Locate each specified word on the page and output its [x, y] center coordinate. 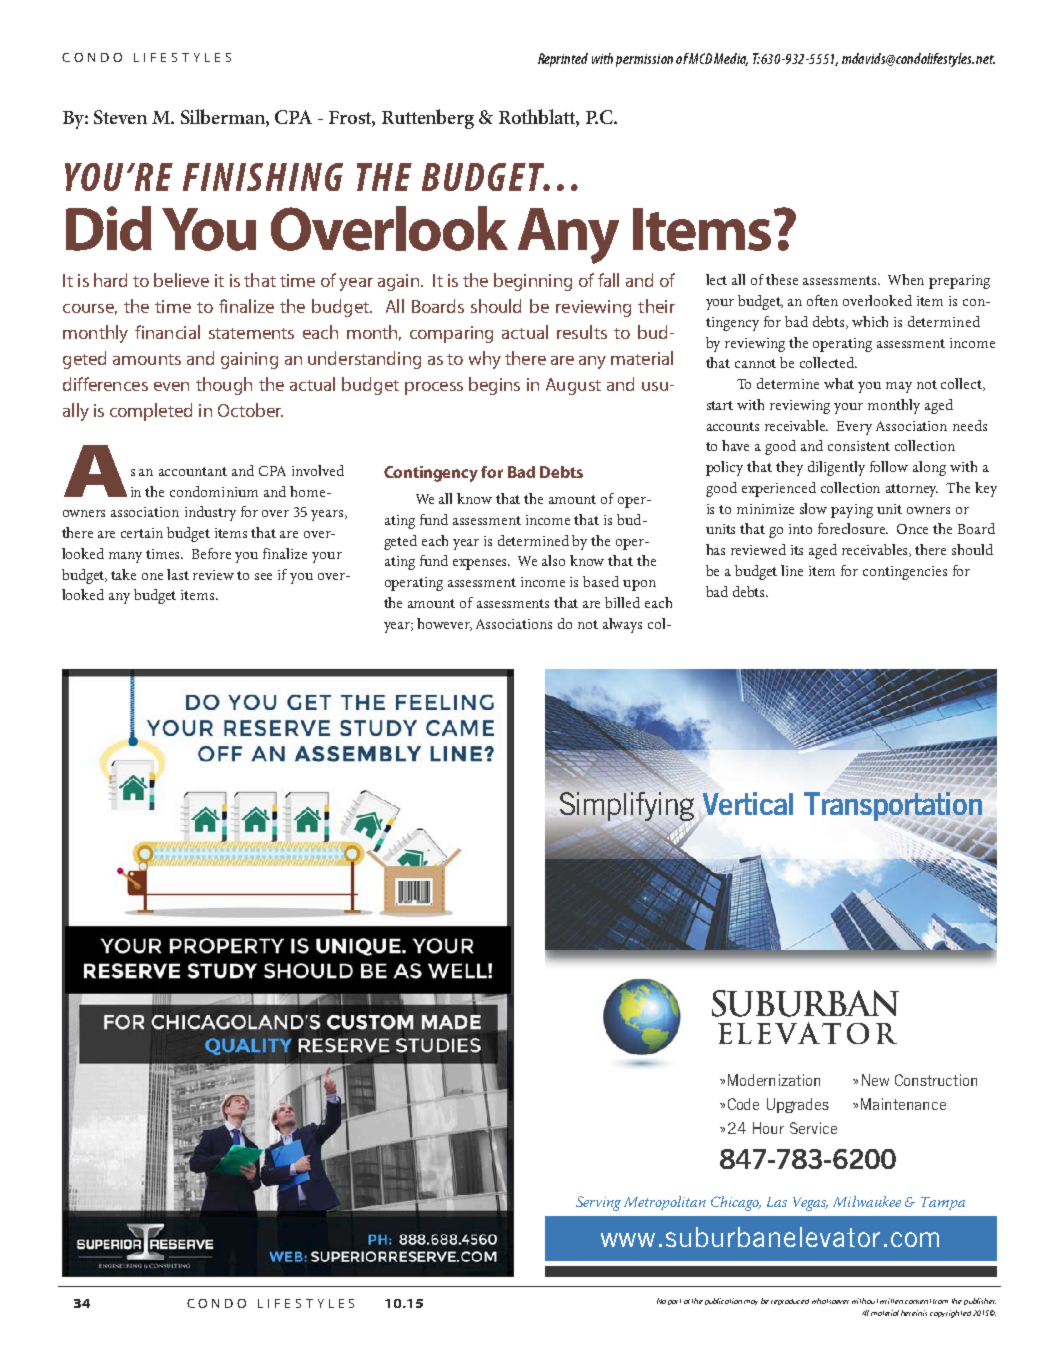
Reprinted [563, 60]
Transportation [893, 808]
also [553, 560]
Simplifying [627, 806]
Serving [598, 1203]
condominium [214, 491]
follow [889, 466]
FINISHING [263, 177]
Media [731, 59]
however [444, 624]
